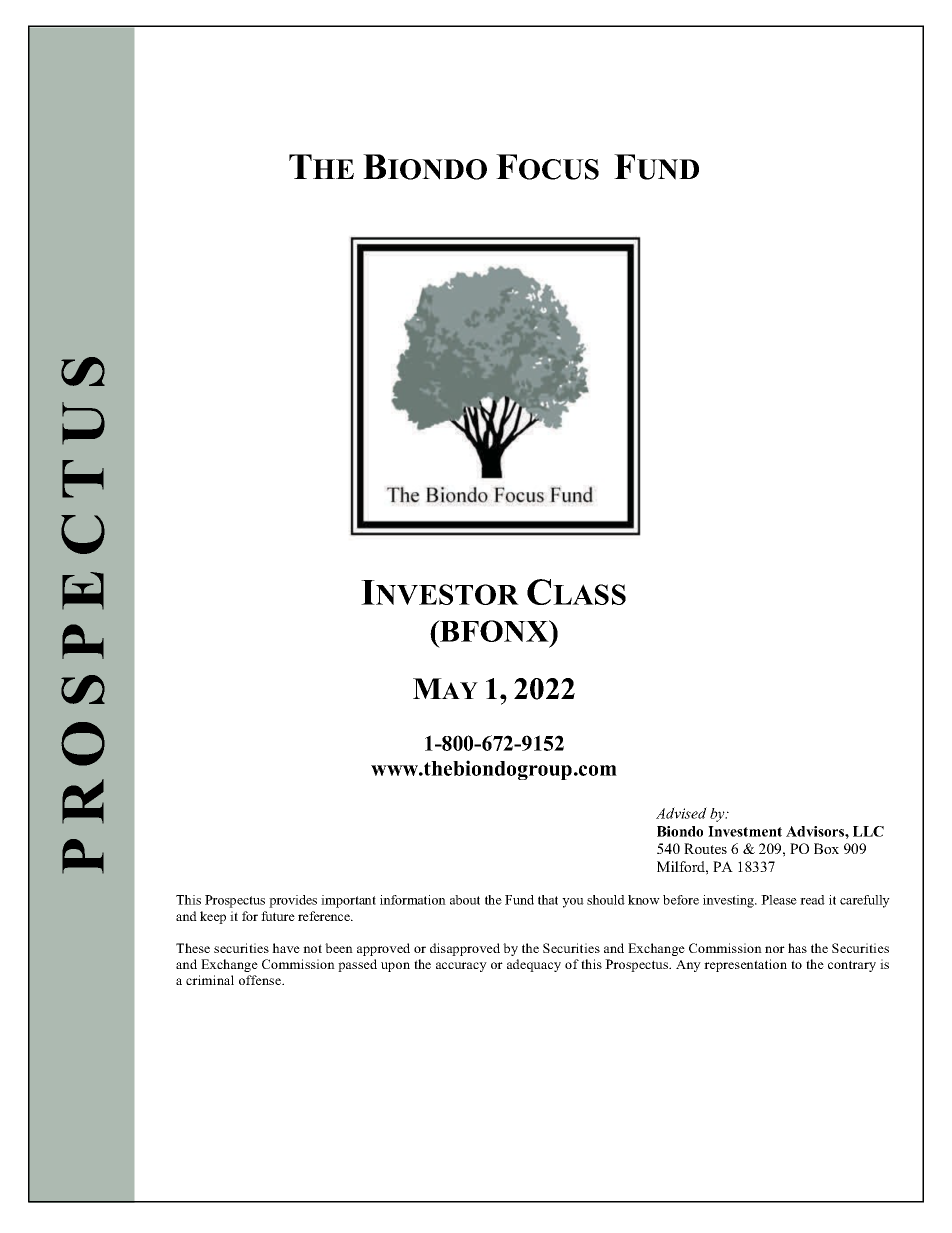 The height and width of the screenshot is (1233, 952). What do you see at coordinates (286, 948) in the screenshot?
I see `have` at bounding box center [286, 948].
